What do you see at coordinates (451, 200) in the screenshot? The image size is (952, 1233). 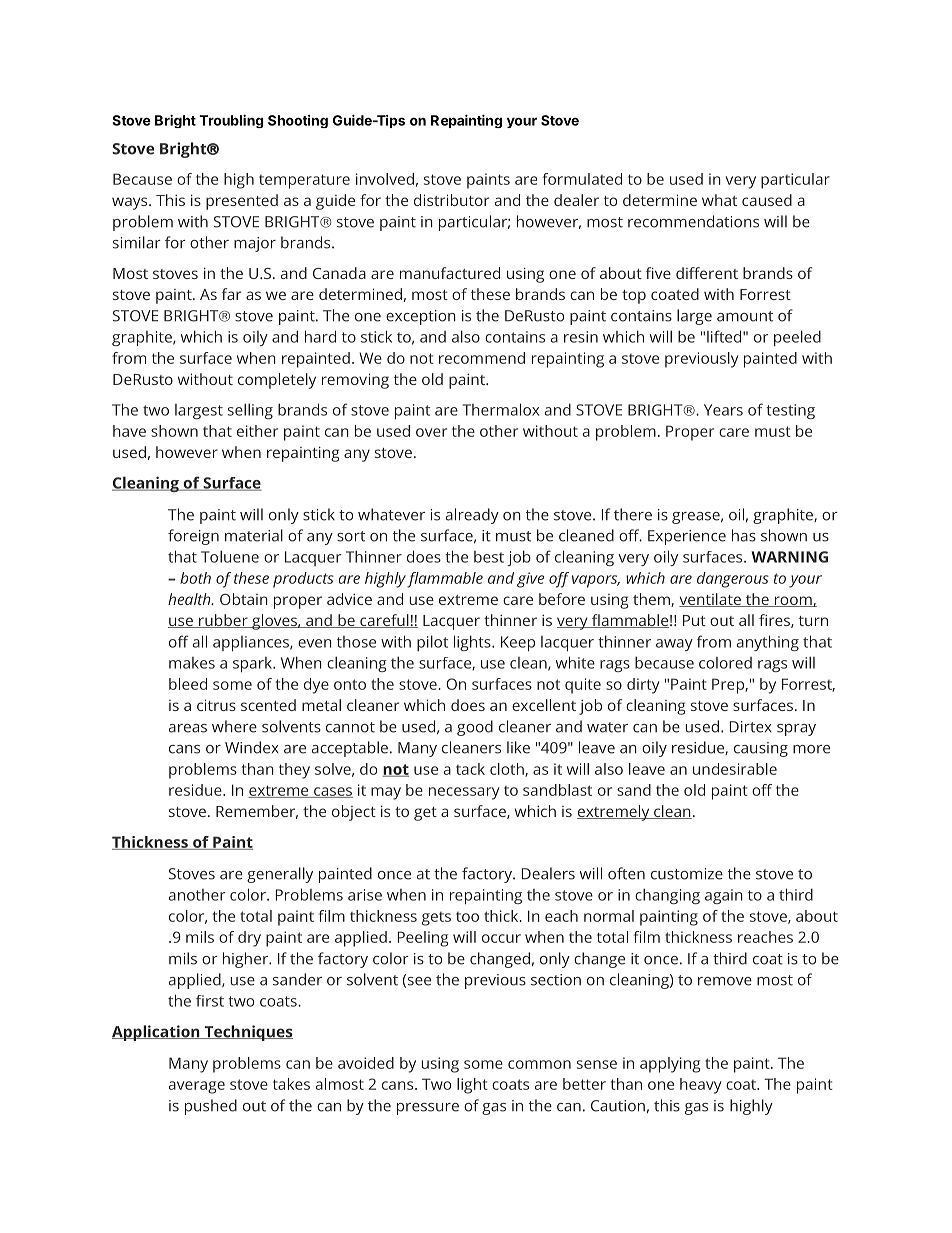 I see `distributor` at bounding box center [451, 200].
